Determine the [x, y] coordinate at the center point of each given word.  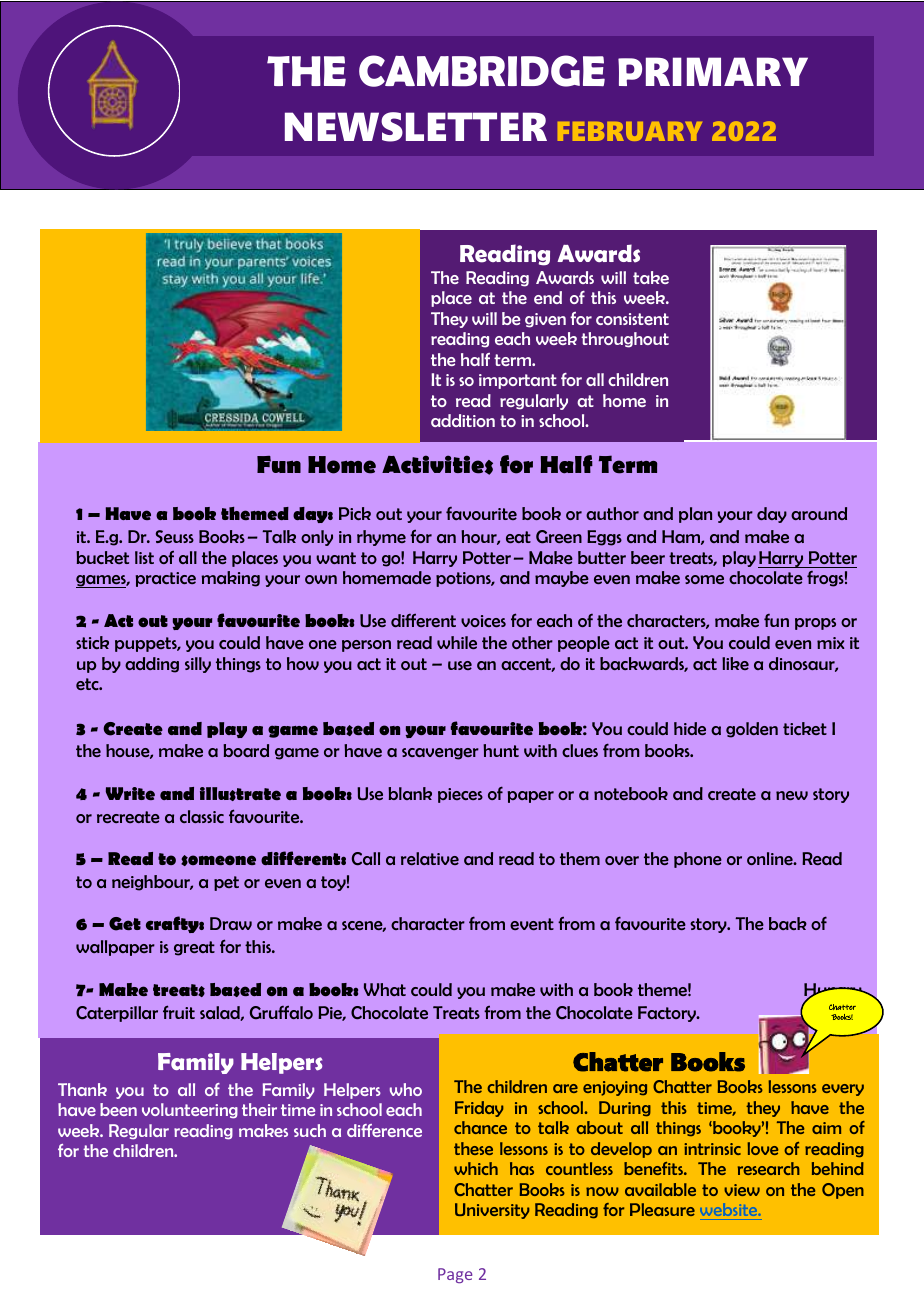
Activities [437, 465]
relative [430, 858]
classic [202, 816]
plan [695, 515]
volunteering [190, 1111]
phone [698, 860]
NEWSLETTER [416, 127]
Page [455, 1275]
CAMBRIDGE [482, 71]
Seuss [175, 536]
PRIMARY [713, 71]
